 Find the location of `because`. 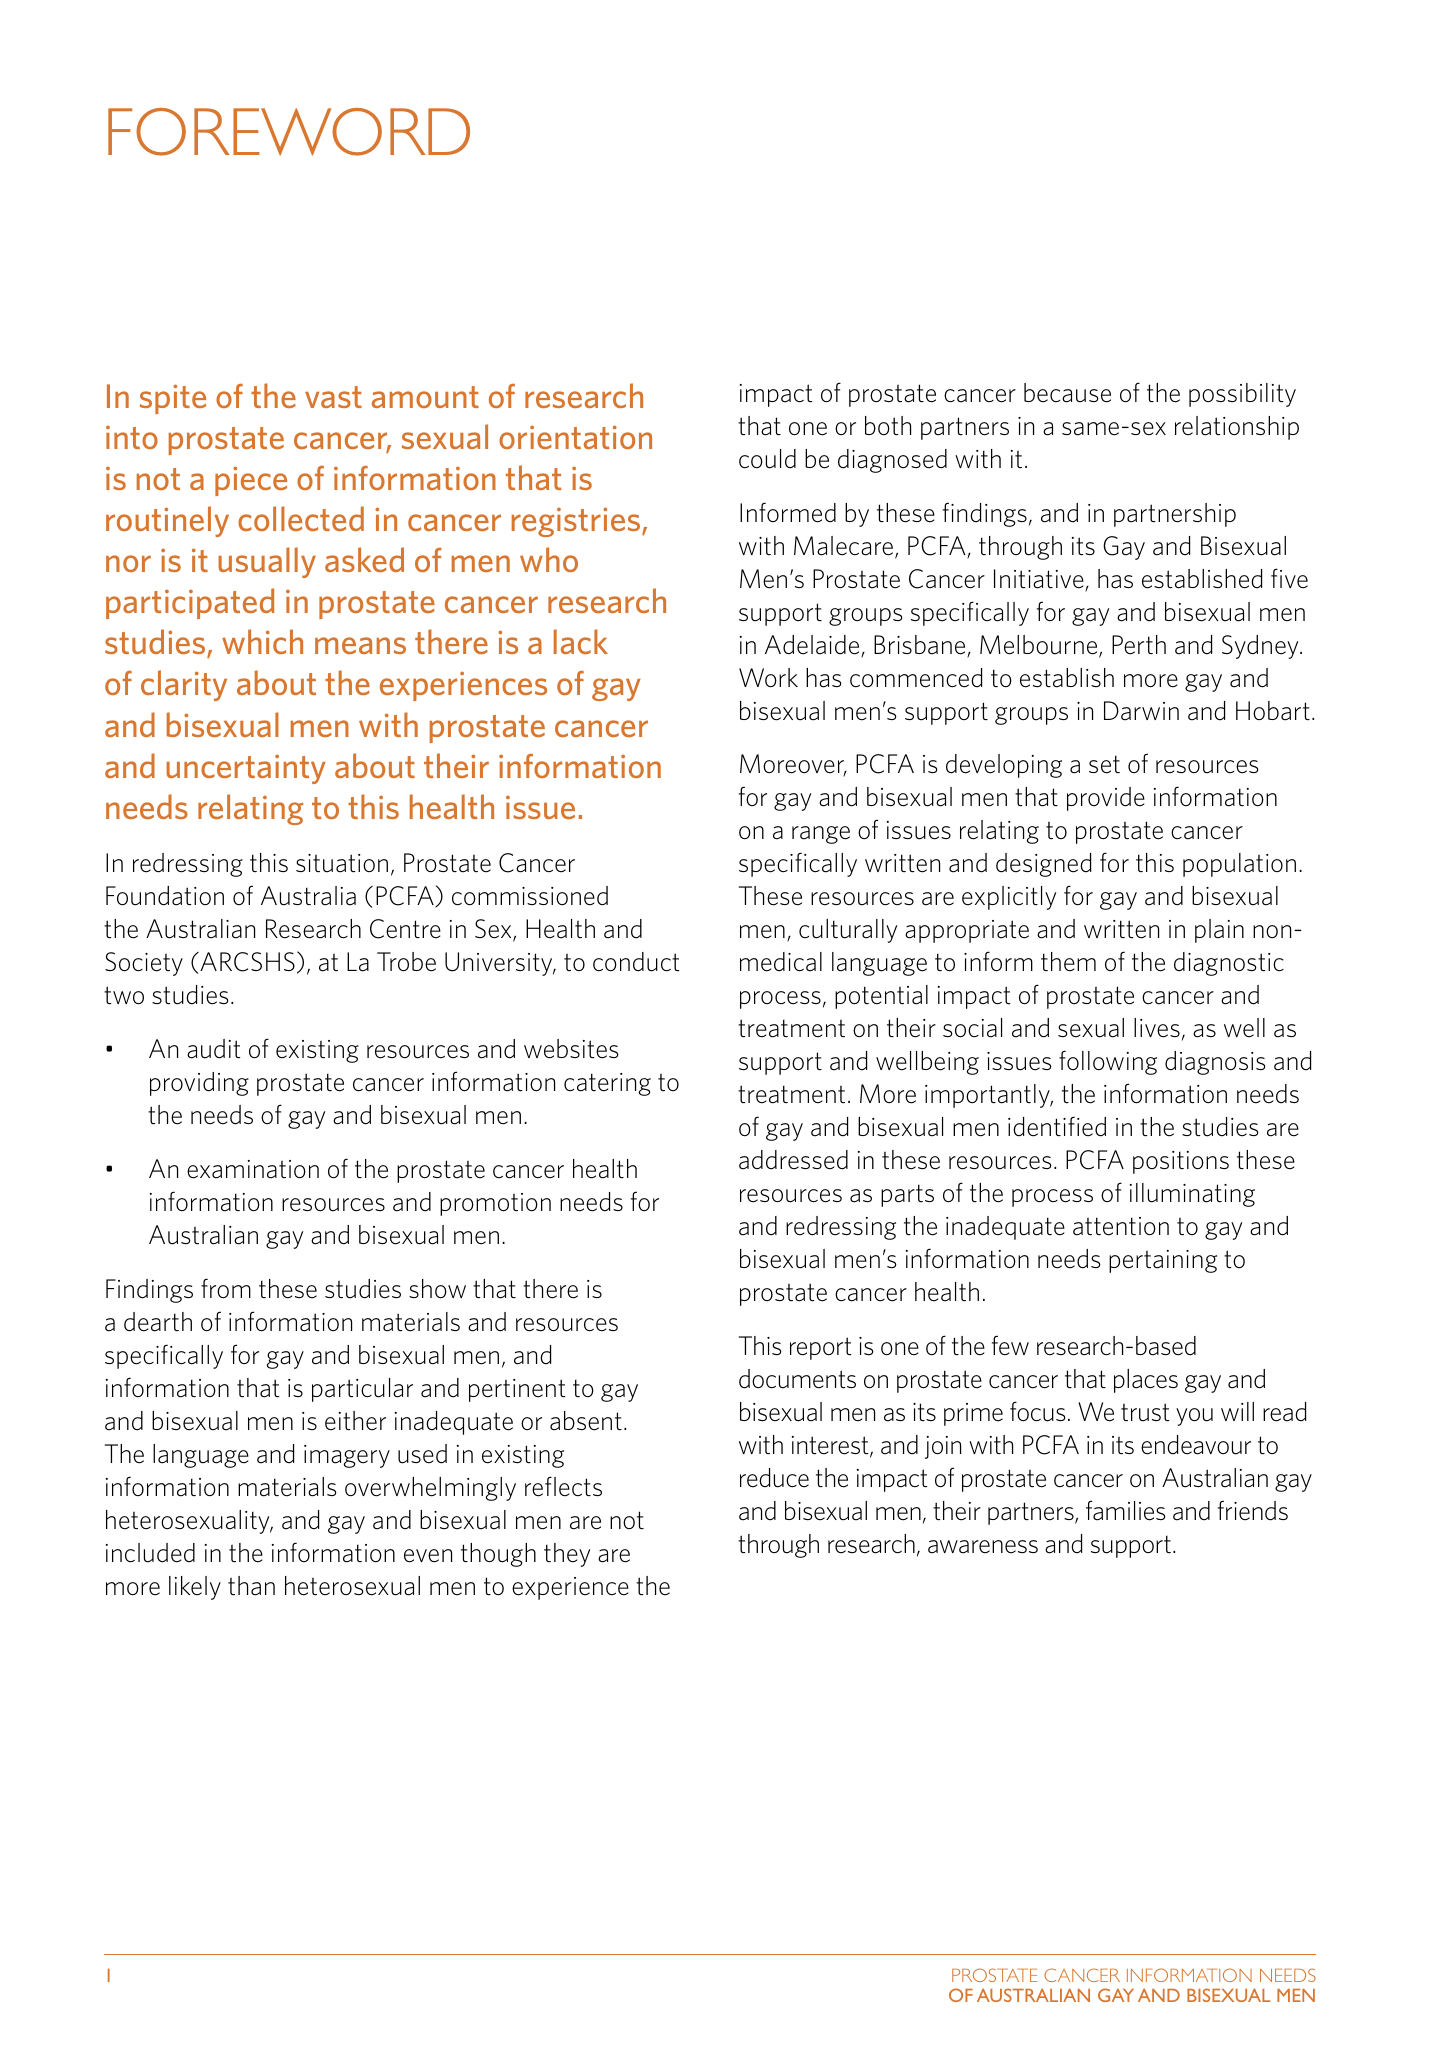

because is located at coordinates (1067, 393).
